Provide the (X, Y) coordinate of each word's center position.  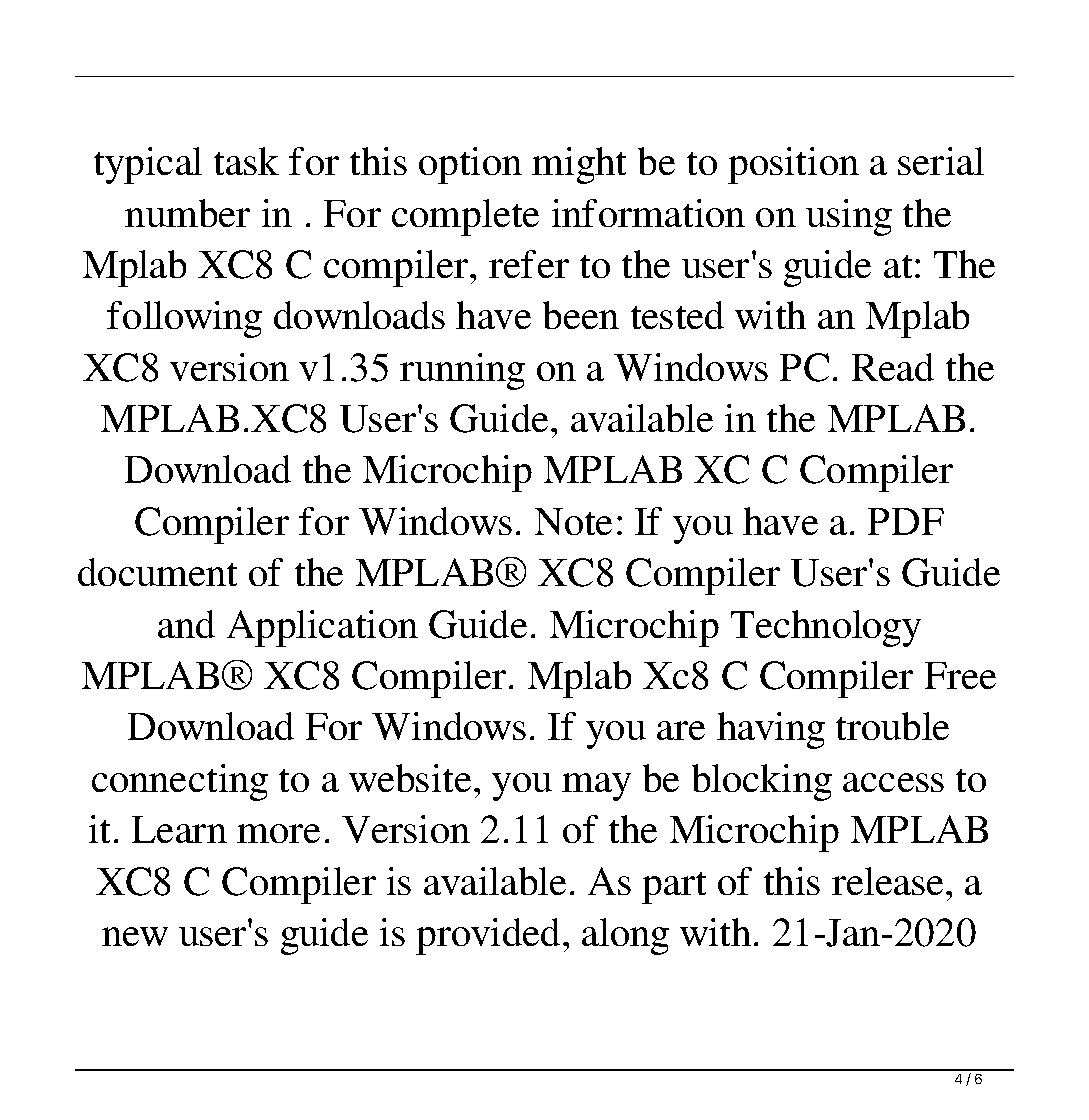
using (849, 217)
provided (488, 936)
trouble (892, 726)
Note (573, 521)
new (135, 936)
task (246, 161)
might (579, 165)
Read (893, 367)
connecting (180, 782)
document (157, 572)
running (462, 371)
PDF (906, 521)
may (596, 787)
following (184, 319)
